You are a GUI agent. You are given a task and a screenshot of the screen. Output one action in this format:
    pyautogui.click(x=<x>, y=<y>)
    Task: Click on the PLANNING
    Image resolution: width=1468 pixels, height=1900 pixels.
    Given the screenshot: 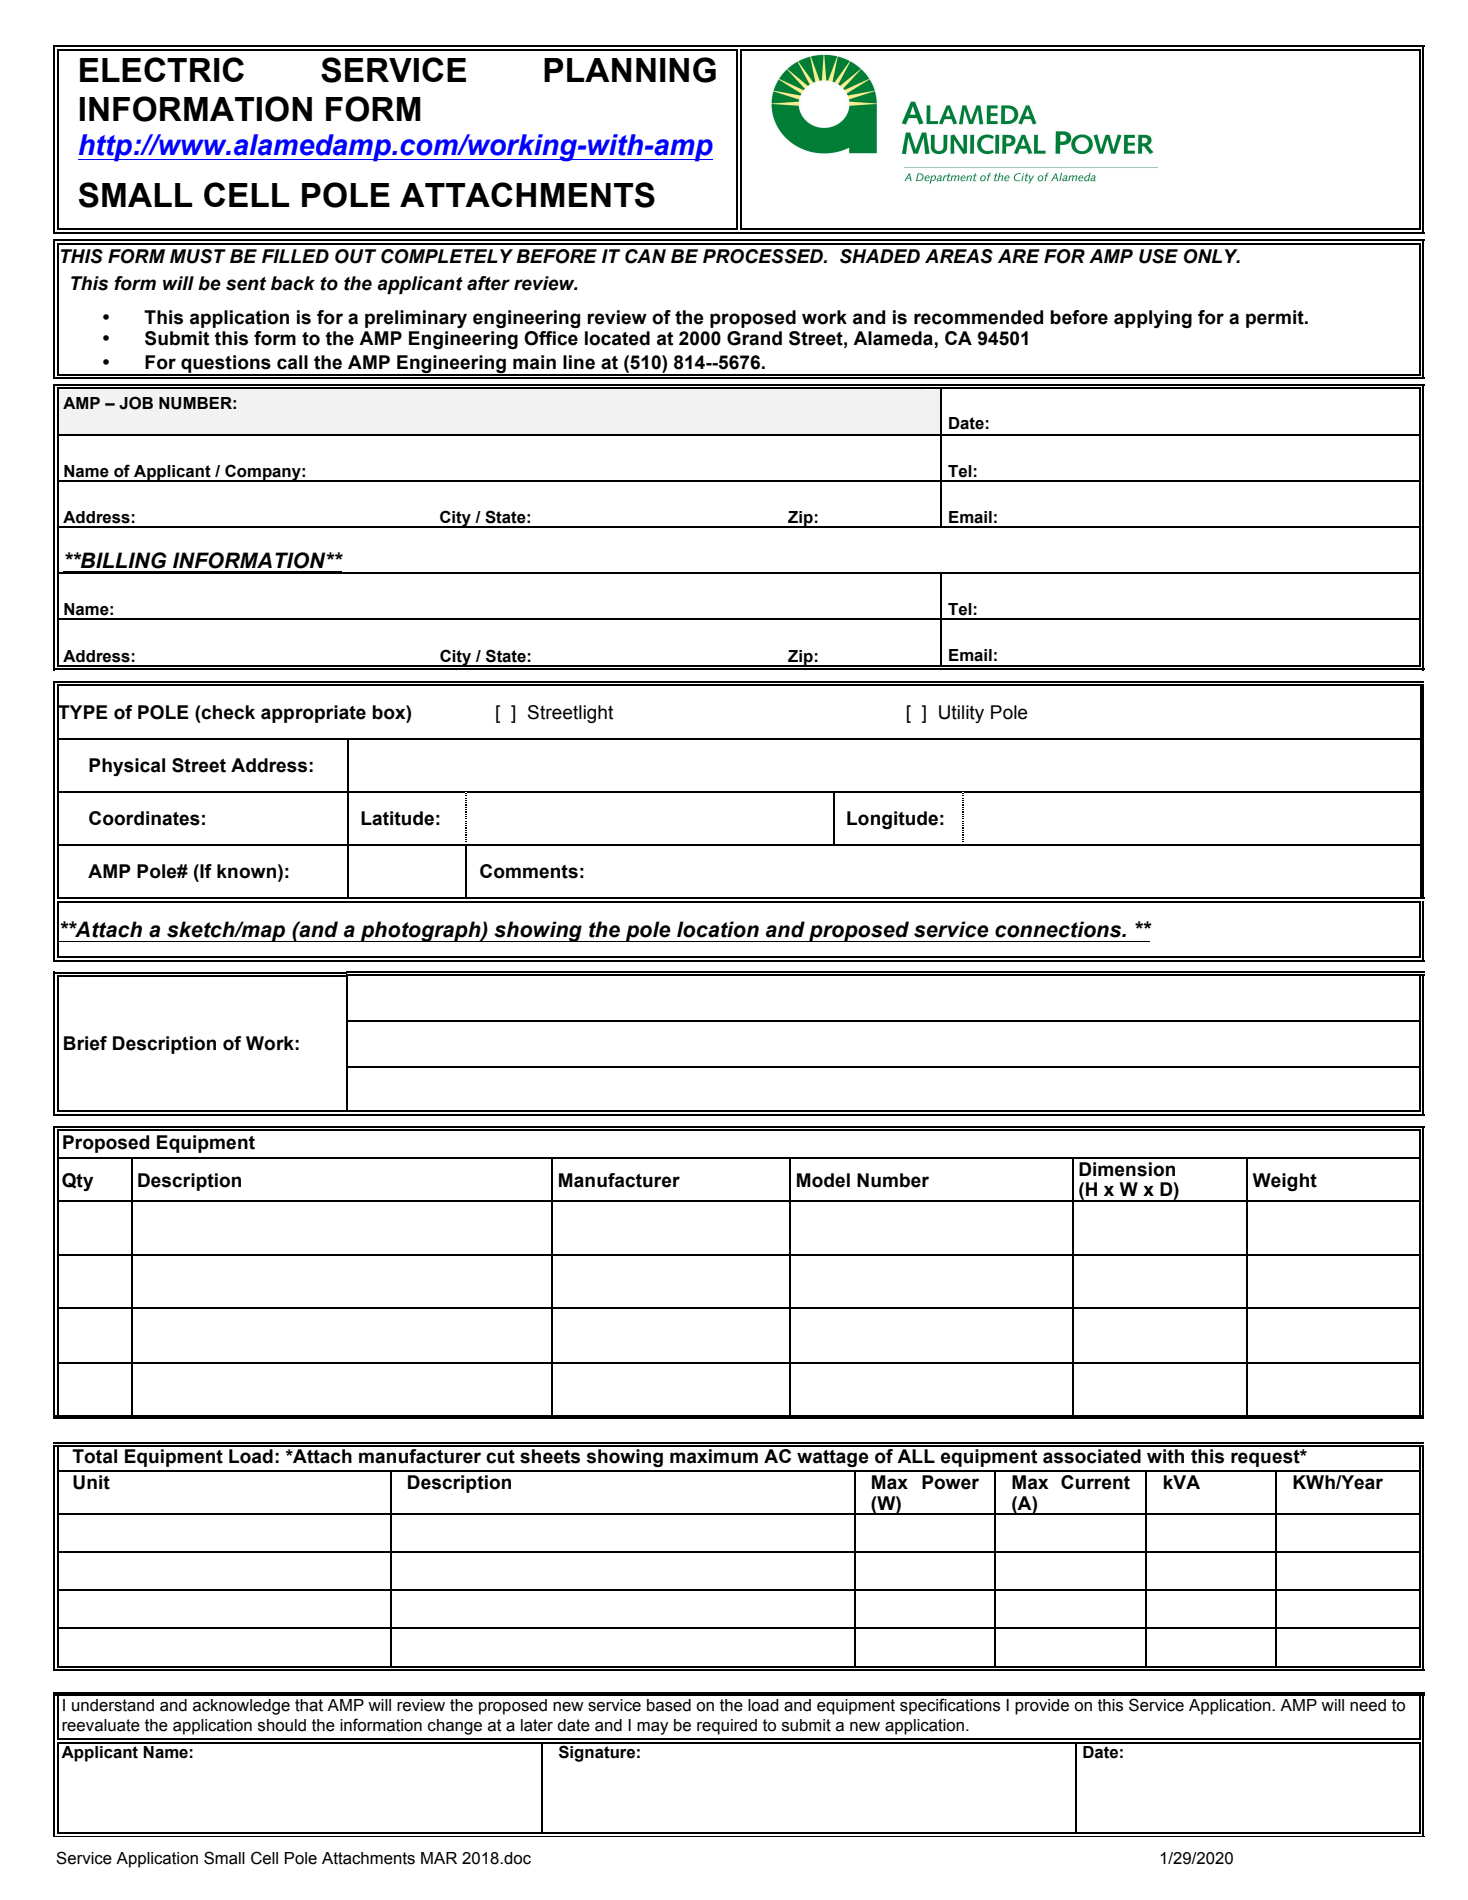 What is the action you would take?
    pyautogui.click(x=630, y=70)
